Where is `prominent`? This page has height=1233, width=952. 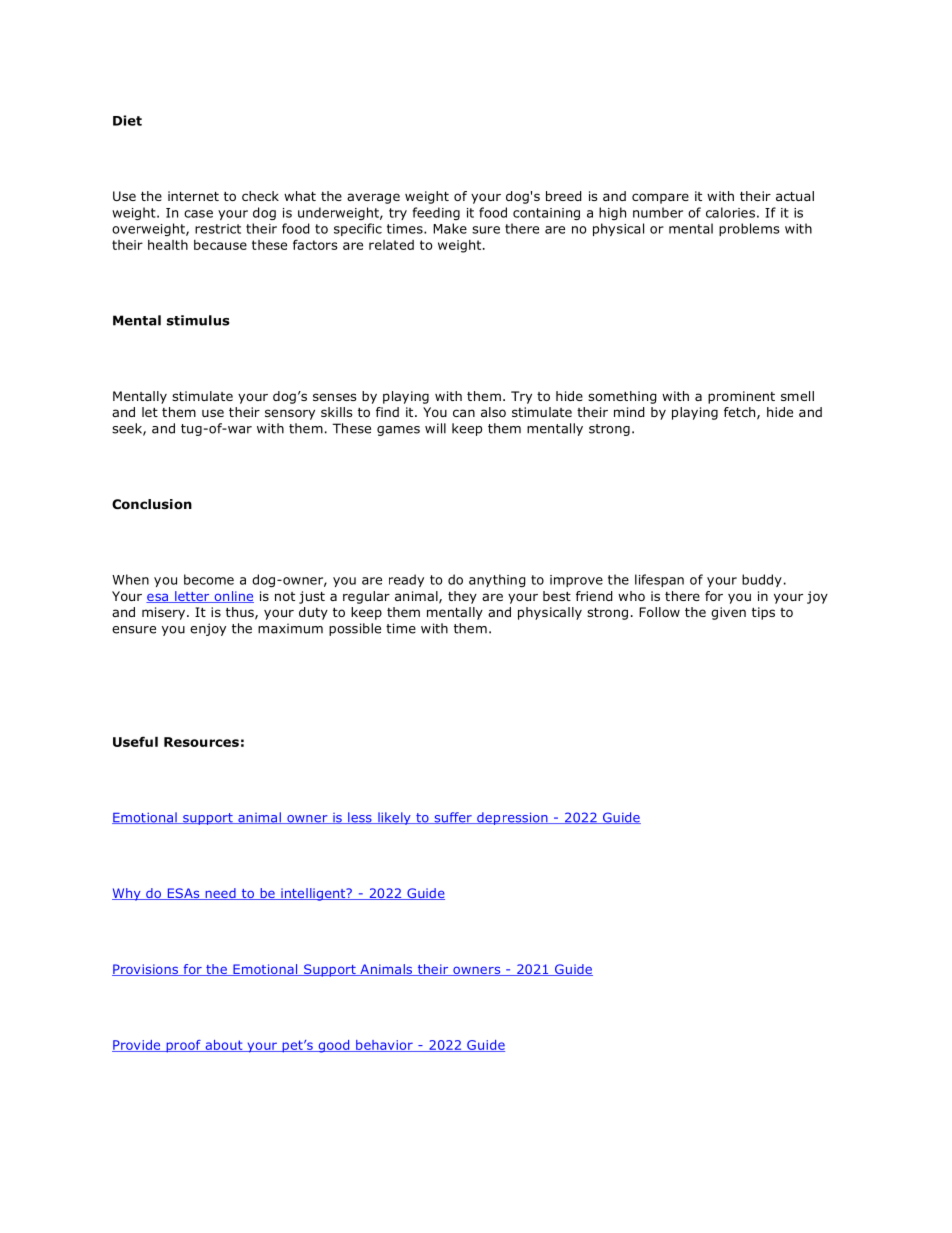 prominent is located at coordinates (741, 397).
